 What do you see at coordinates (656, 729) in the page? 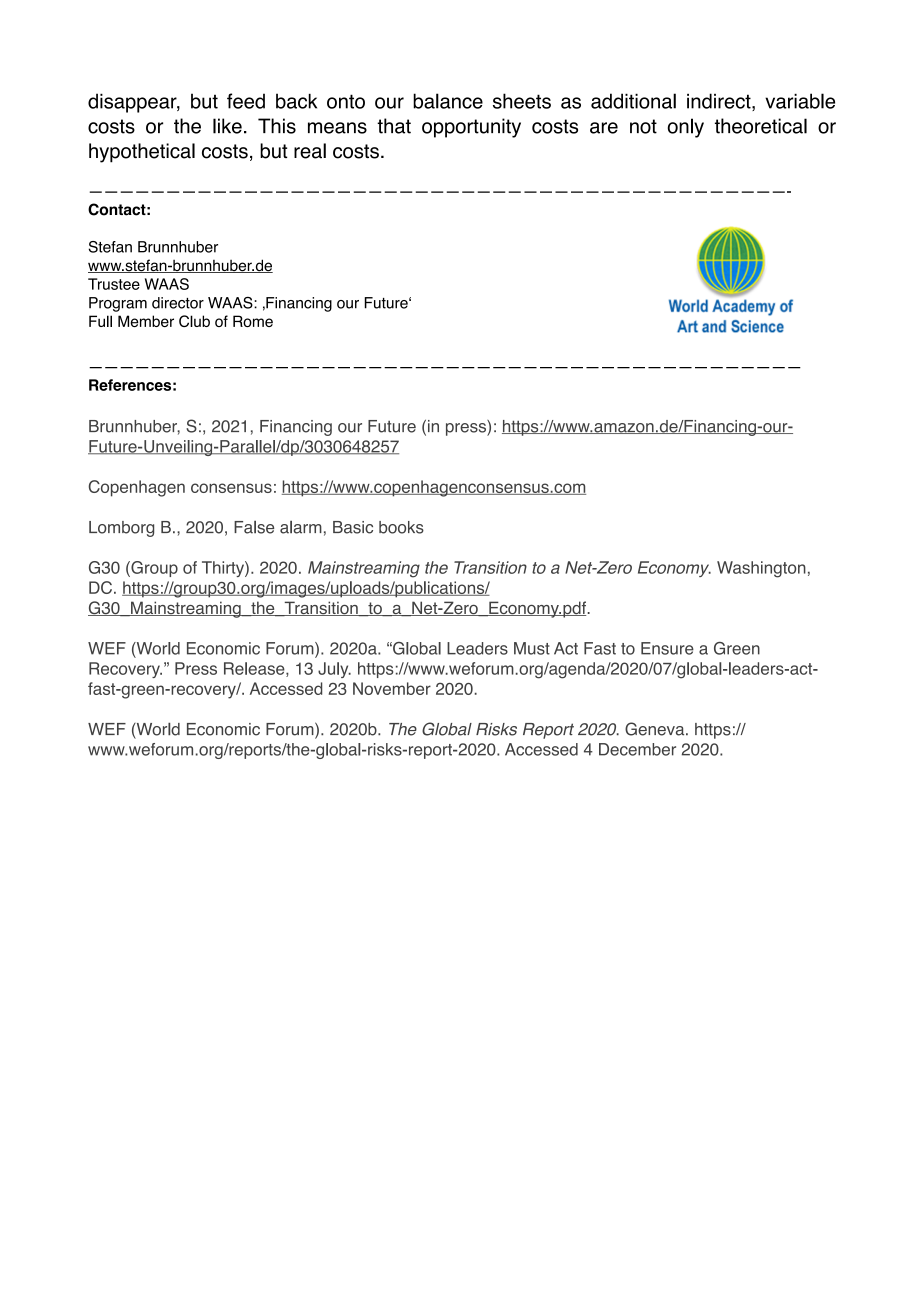
I see `Geneva` at bounding box center [656, 729].
